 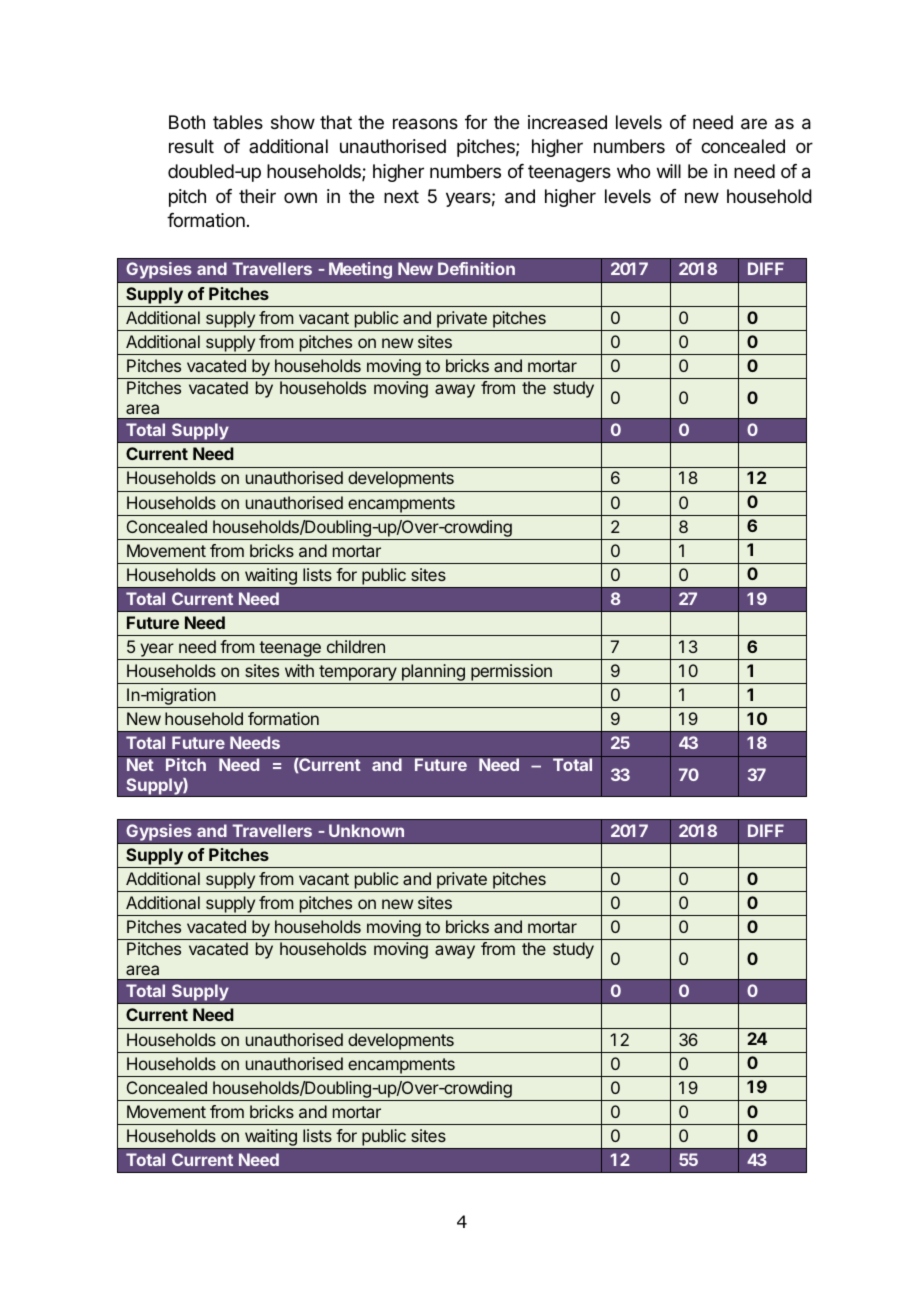 What do you see at coordinates (511, 674) in the page?
I see `permission` at bounding box center [511, 674].
